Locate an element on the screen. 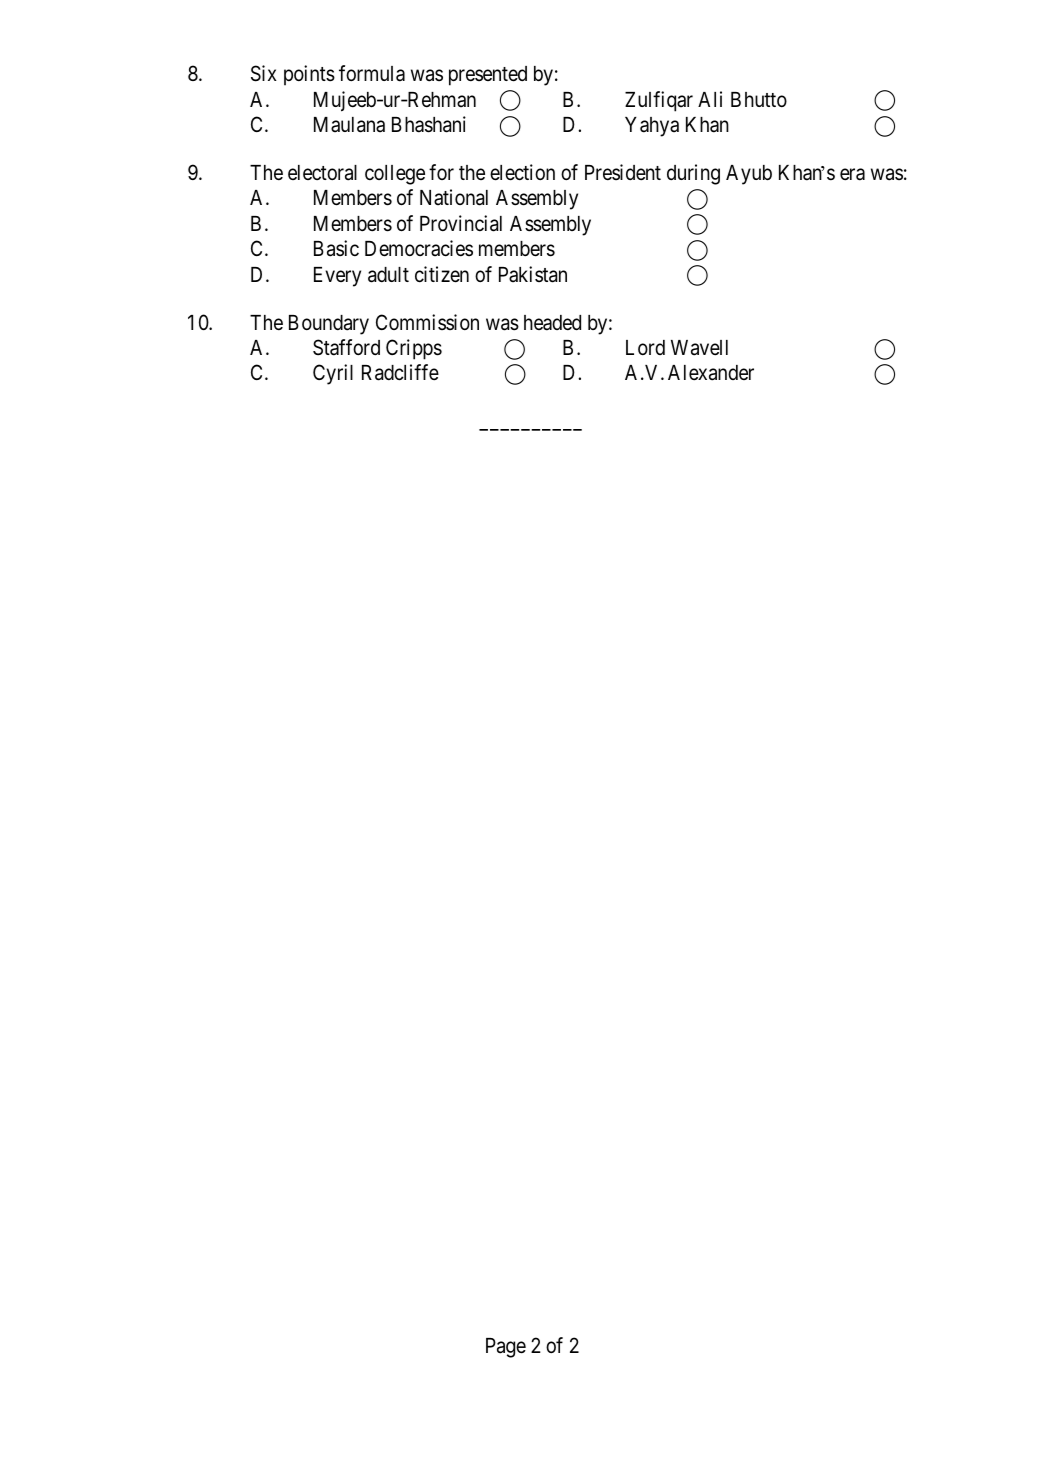 The width and height of the screenshot is (1062, 1461). Maulana is located at coordinates (349, 125).
